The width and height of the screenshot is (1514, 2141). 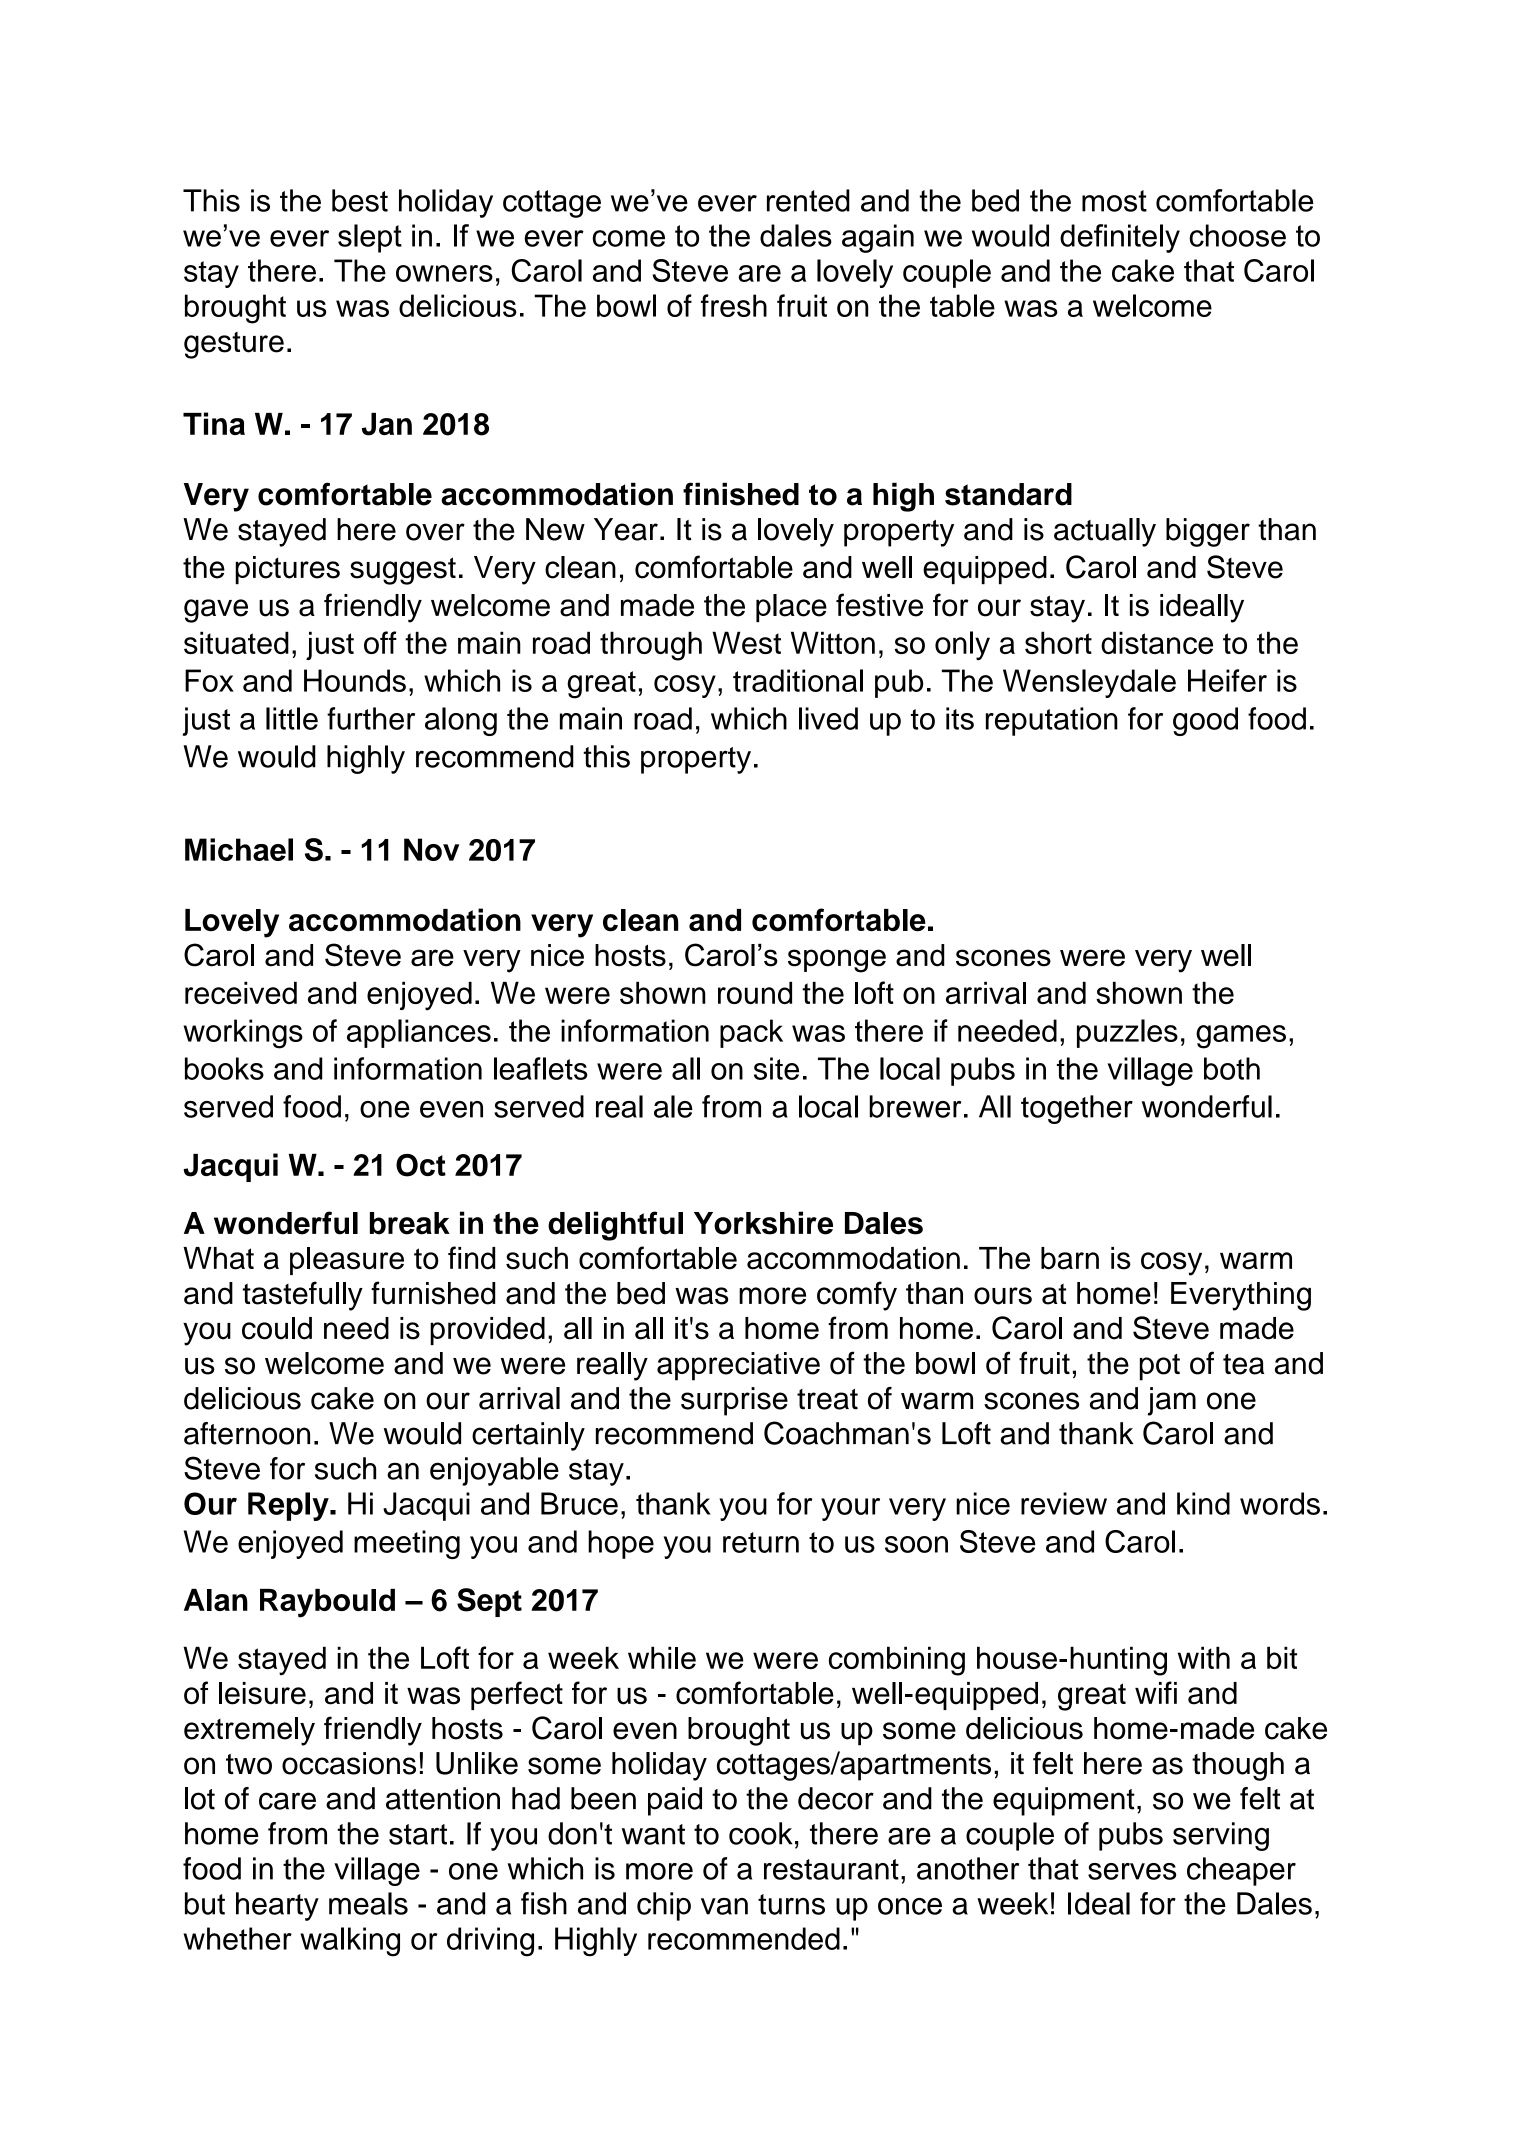 What do you see at coordinates (734, 305) in the screenshot?
I see `fresh` at bounding box center [734, 305].
